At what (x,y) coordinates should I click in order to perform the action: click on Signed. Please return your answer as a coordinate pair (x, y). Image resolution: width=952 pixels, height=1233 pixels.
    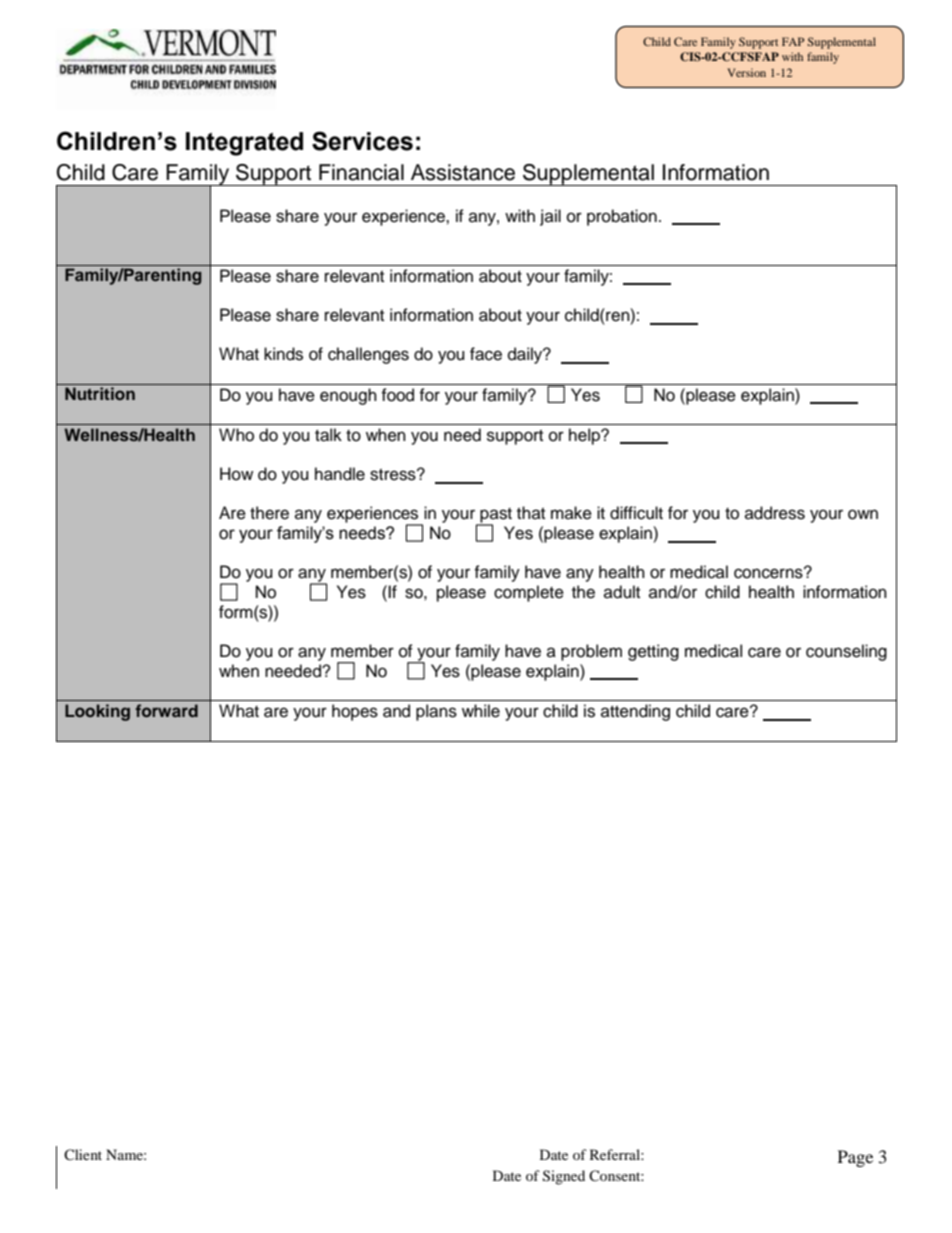
    Looking at the image, I should click on (564, 1177).
